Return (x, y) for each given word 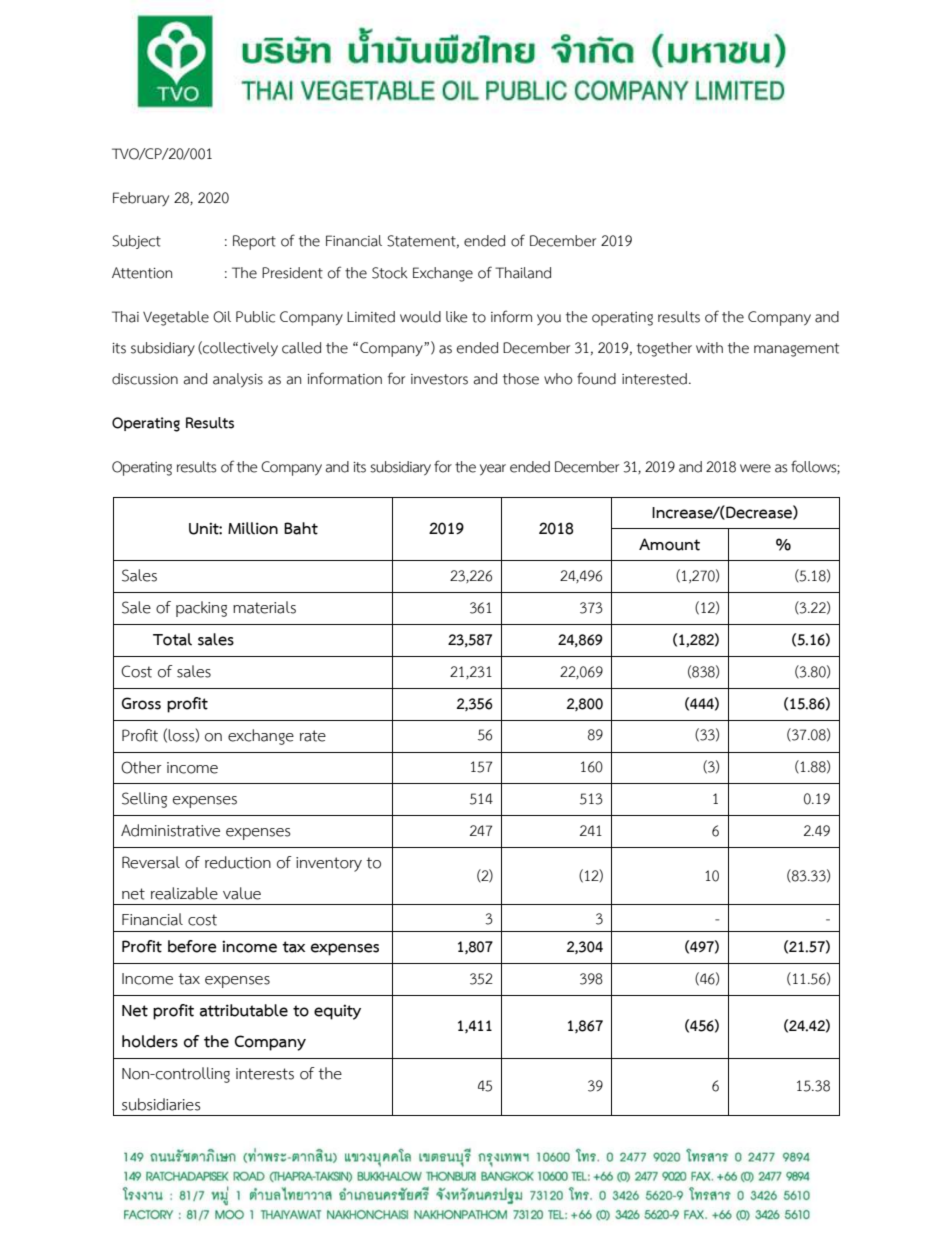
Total (172, 639)
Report (254, 242)
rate (313, 736)
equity (337, 1012)
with (709, 348)
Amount (669, 544)
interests (265, 1074)
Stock (390, 273)
